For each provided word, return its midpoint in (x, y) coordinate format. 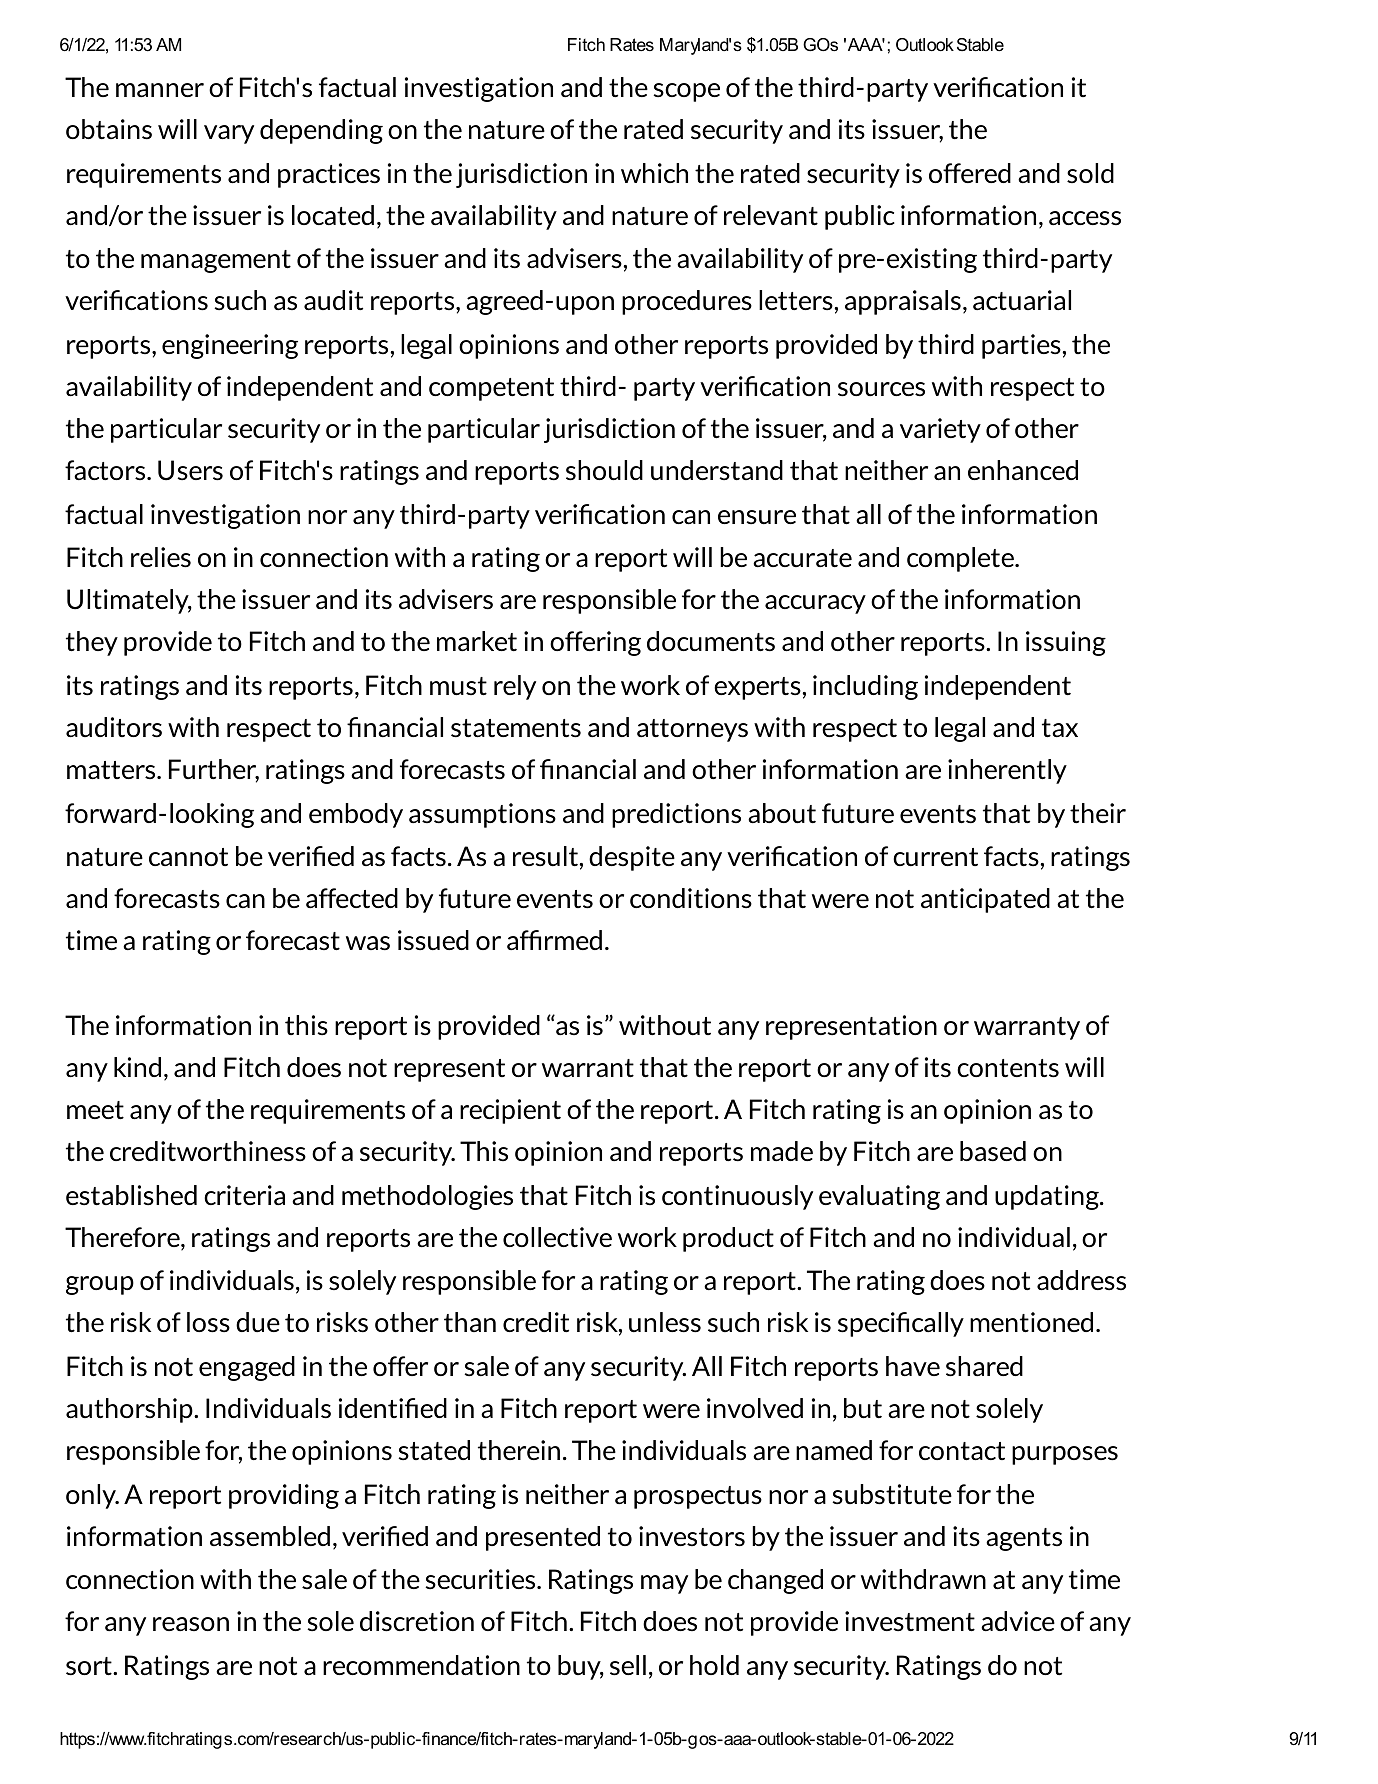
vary (229, 134)
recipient (510, 1111)
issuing (1066, 643)
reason (191, 1624)
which (654, 173)
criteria (244, 1195)
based (993, 1151)
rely (515, 687)
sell (628, 1665)
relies (161, 557)
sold (1090, 173)
